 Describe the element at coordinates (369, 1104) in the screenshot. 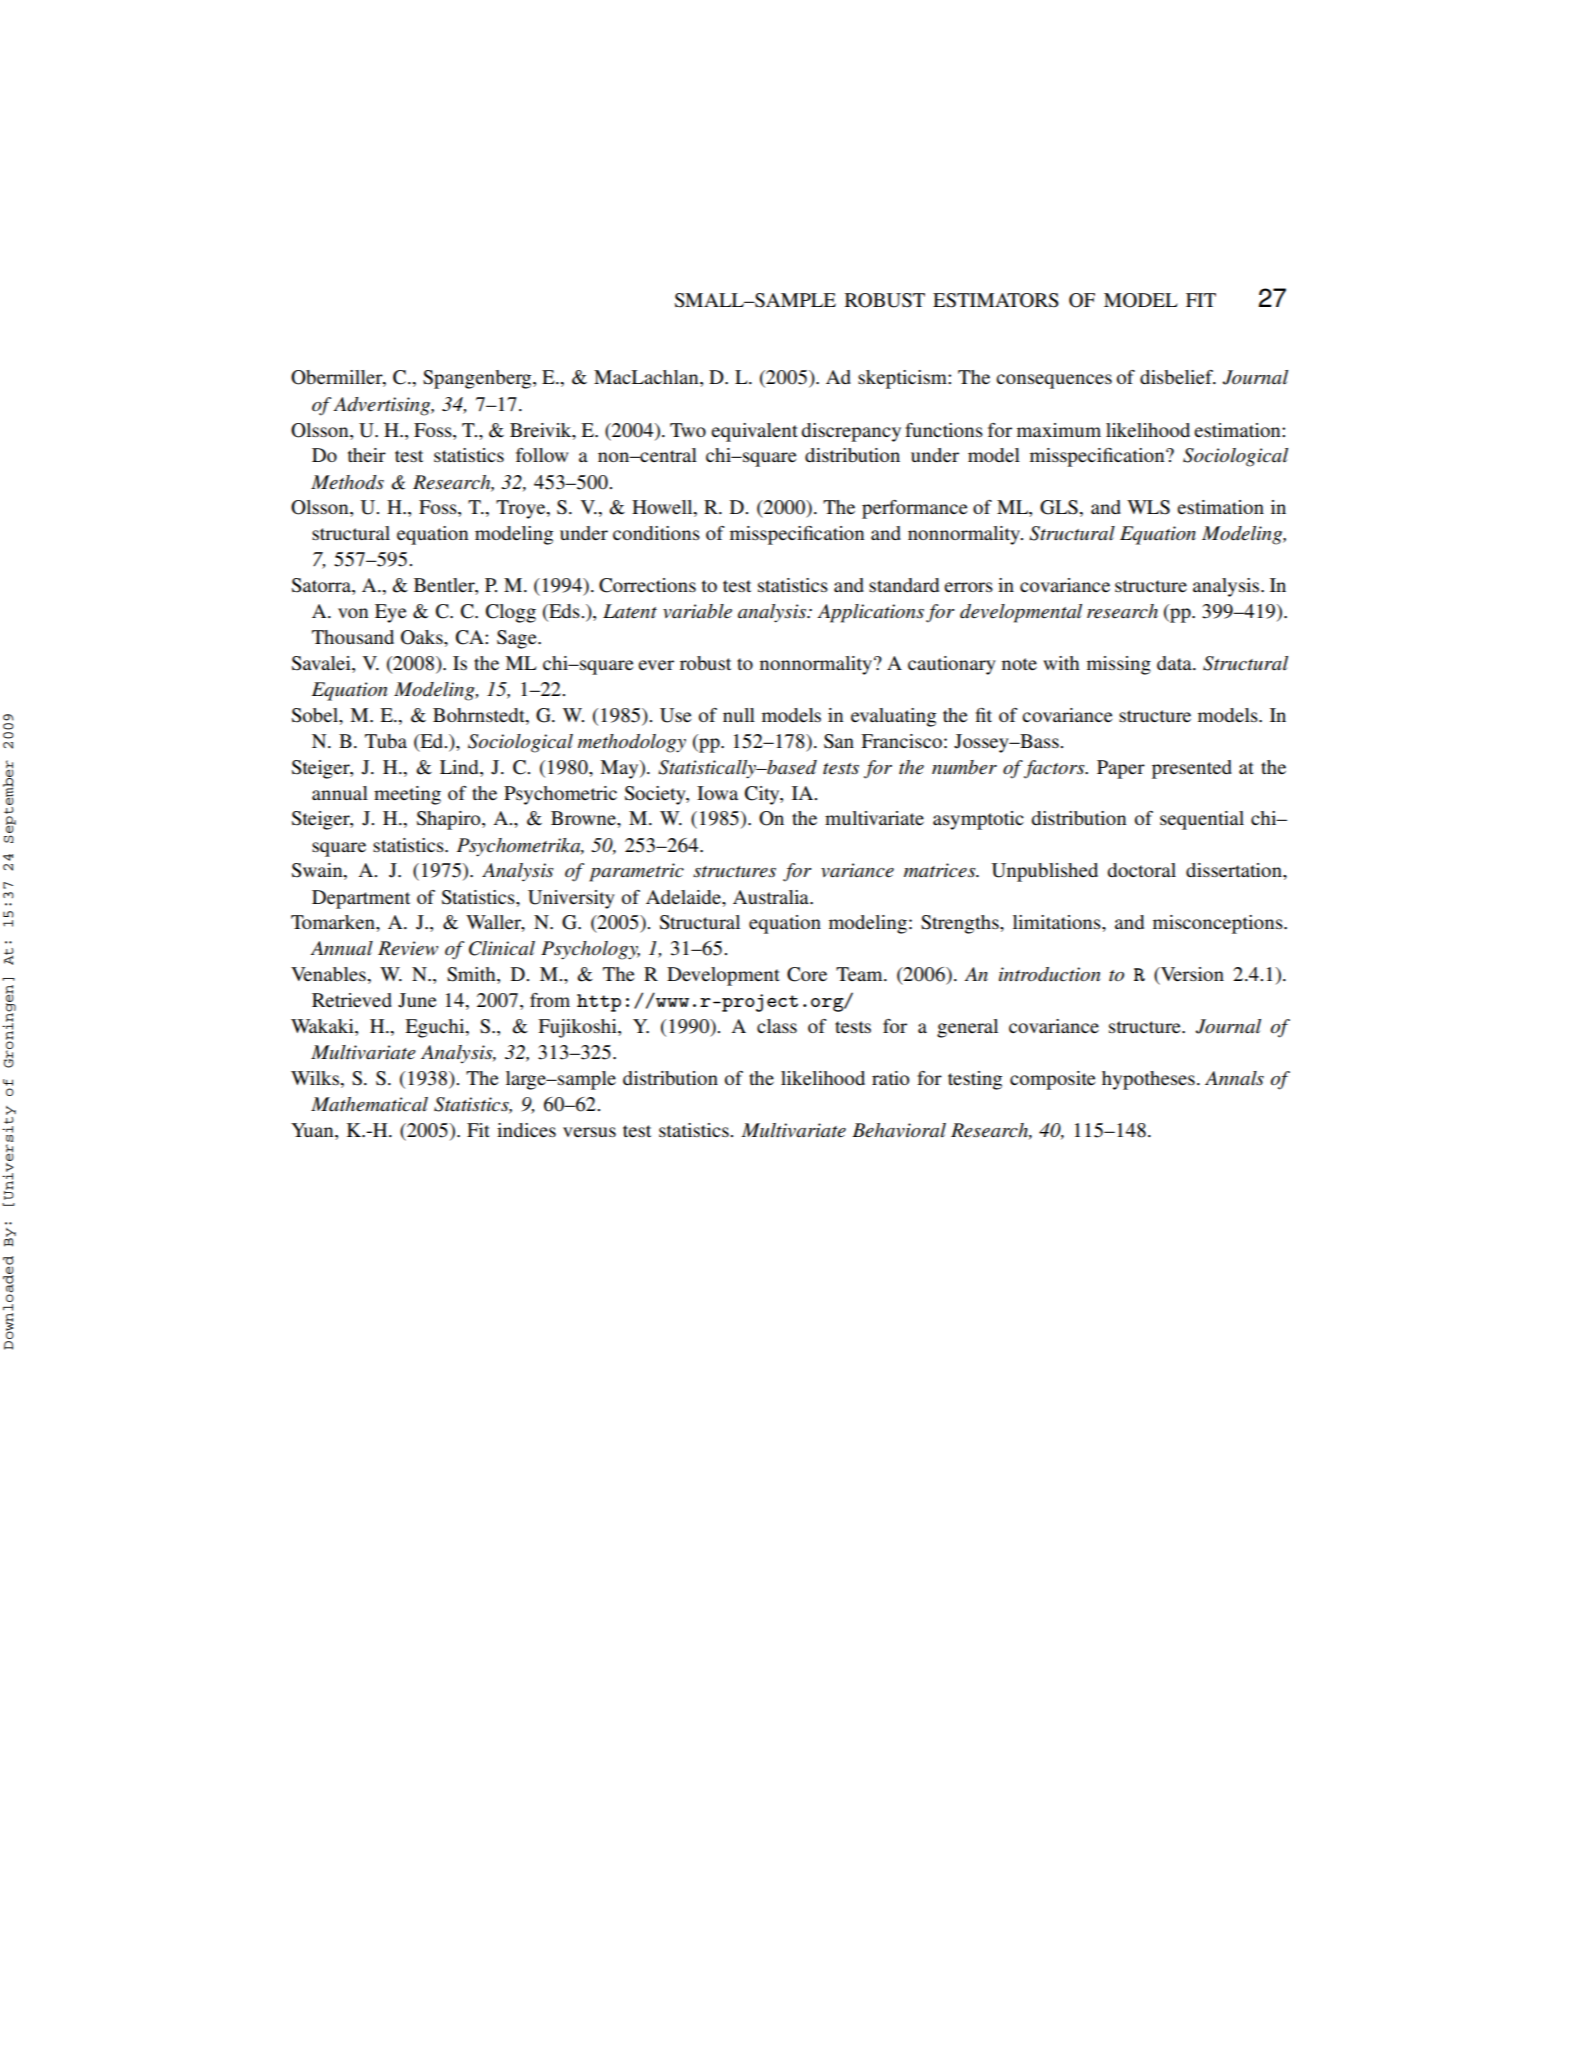

I see `Mathematical` at that location.
